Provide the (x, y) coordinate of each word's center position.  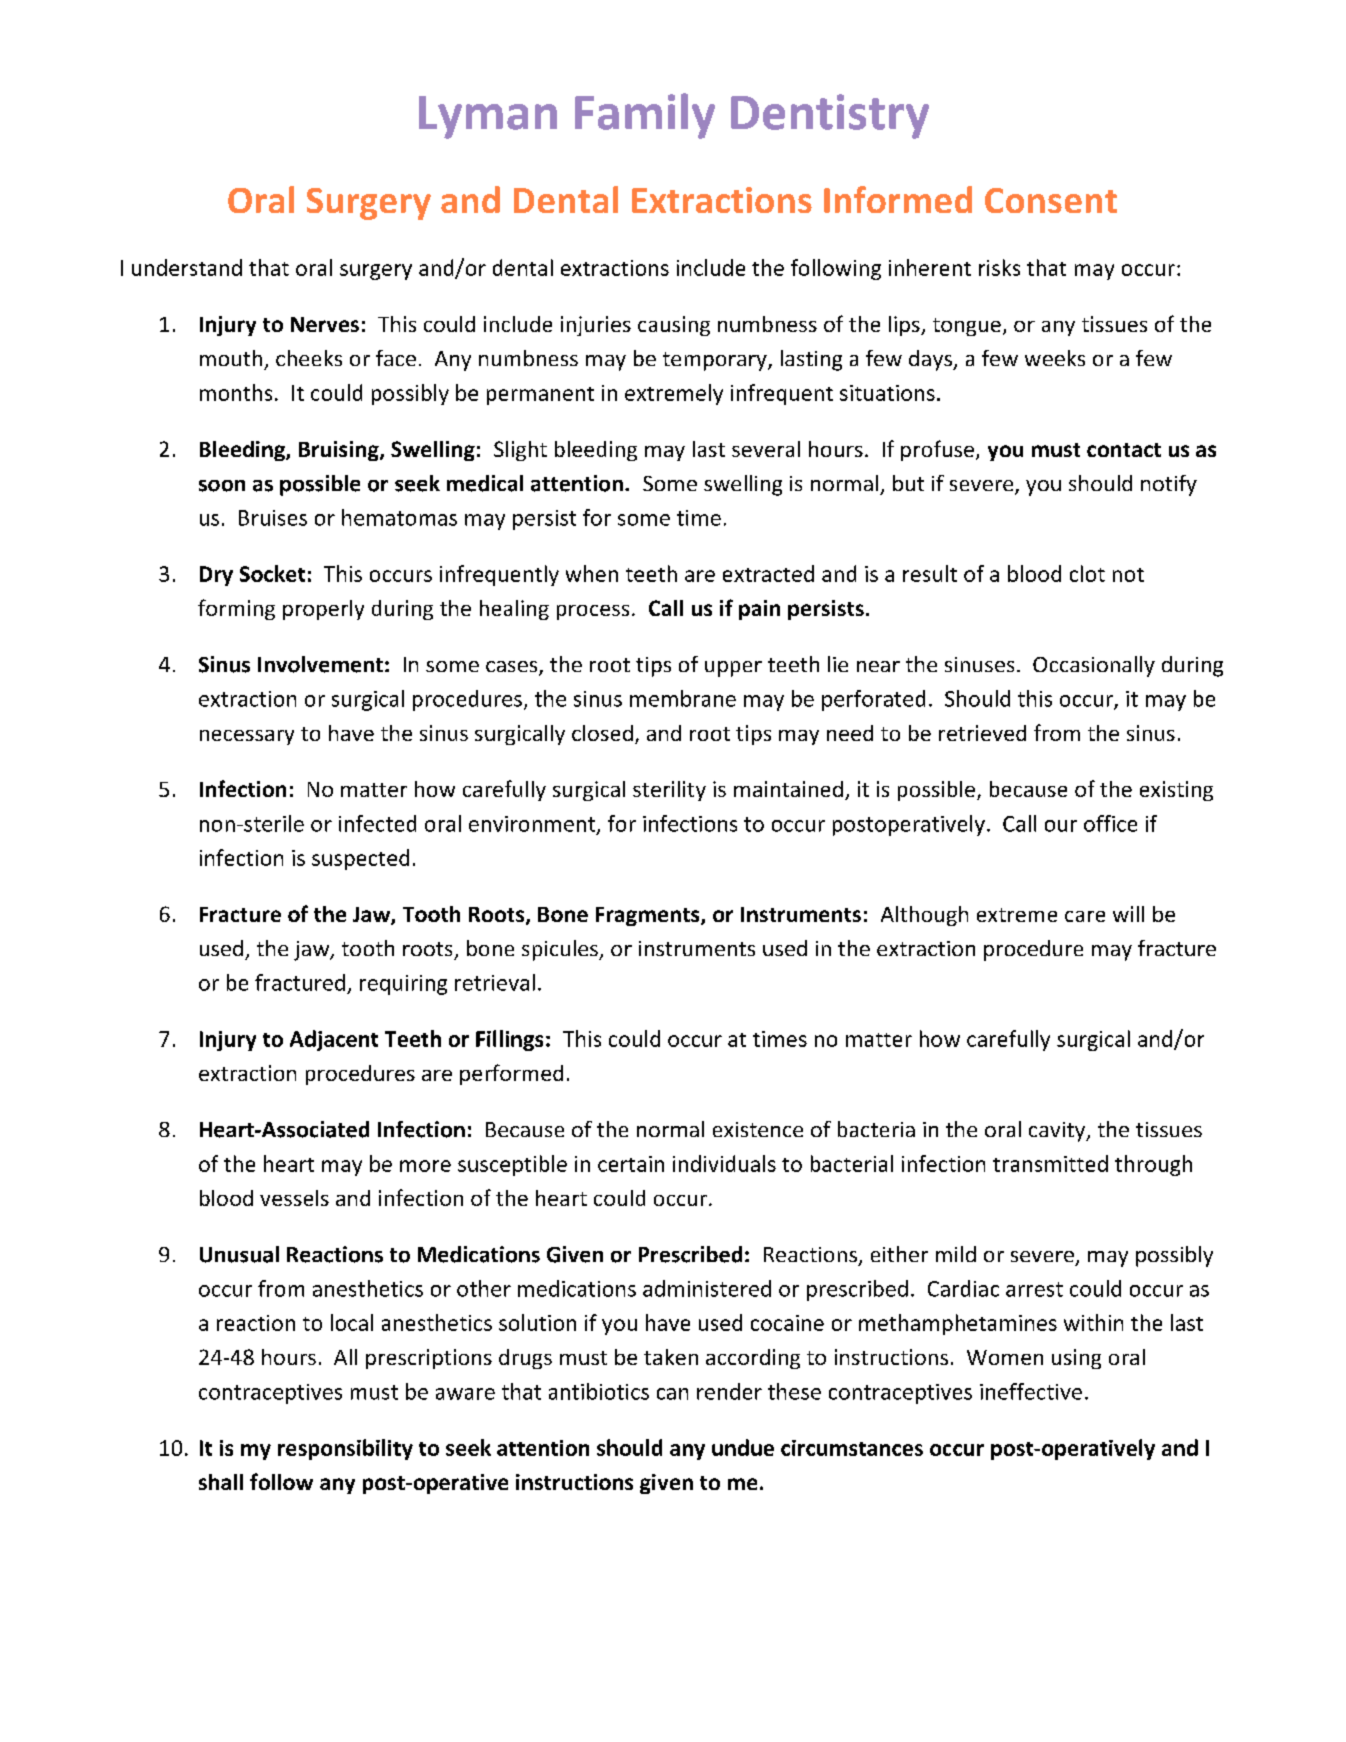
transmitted (1050, 1163)
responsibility (345, 1449)
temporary (716, 361)
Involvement (320, 664)
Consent (1051, 200)
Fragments (649, 916)
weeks (1055, 358)
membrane (683, 698)
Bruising (340, 451)
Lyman (488, 117)
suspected (360, 859)
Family (645, 116)
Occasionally (1094, 666)
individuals (724, 1163)
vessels (294, 1198)
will (1128, 914)
